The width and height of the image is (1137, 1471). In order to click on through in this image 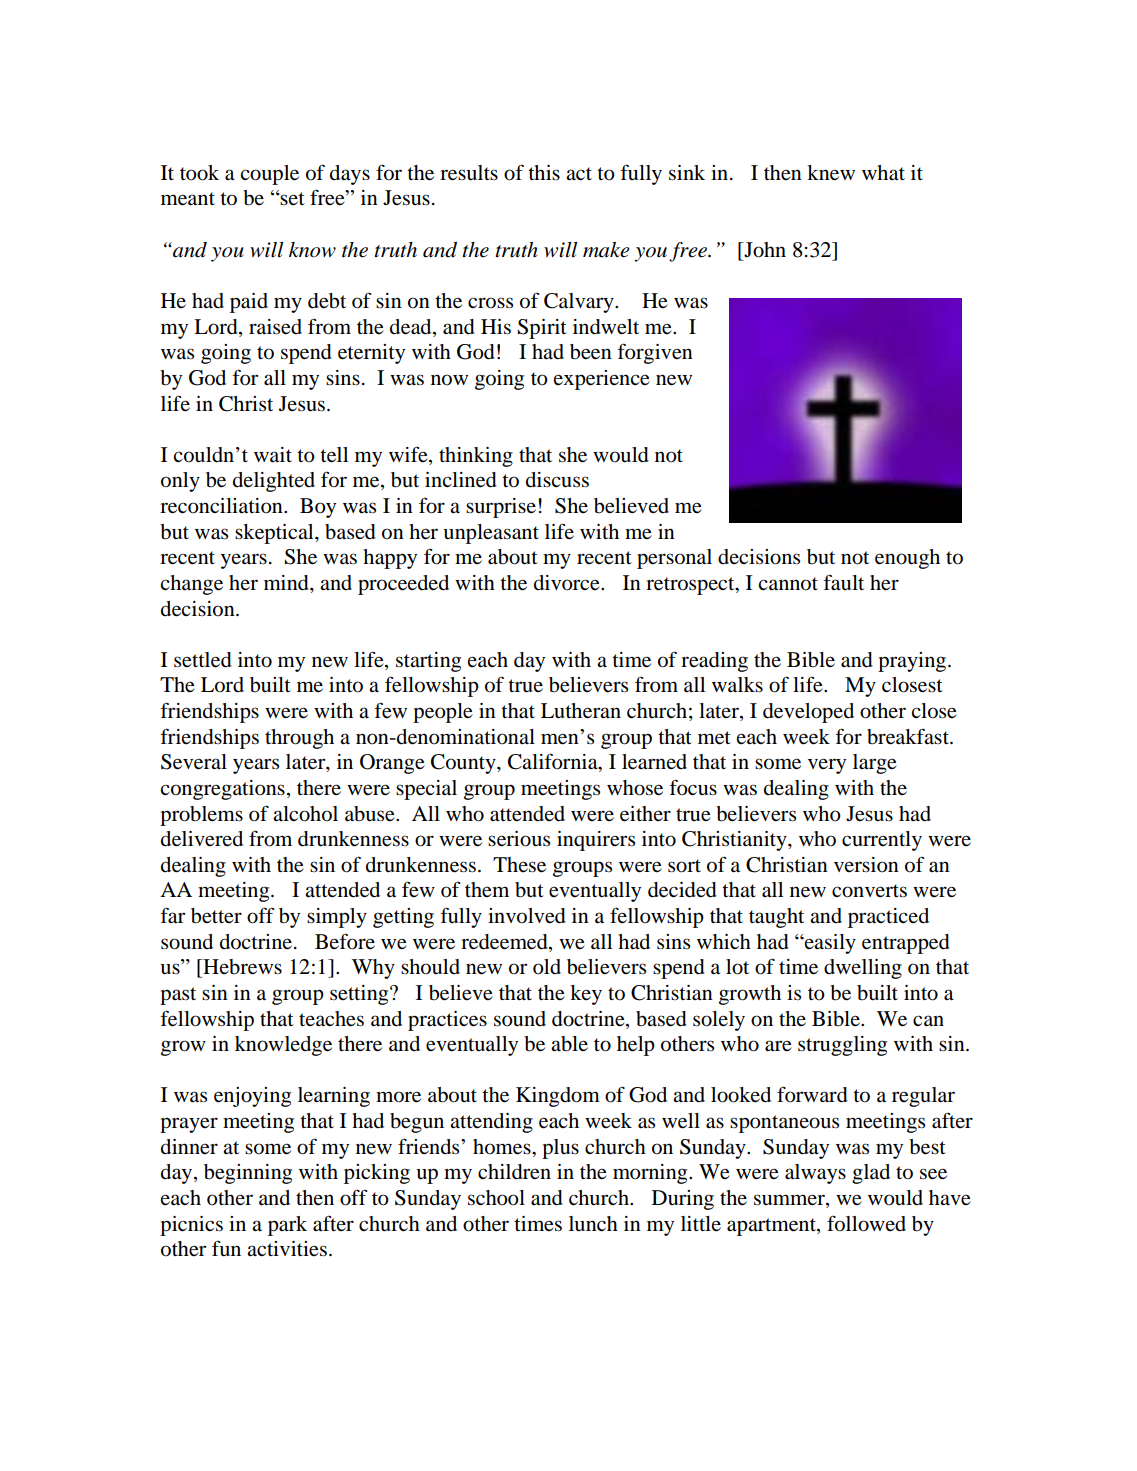, I will do `click(299, 739)`.
